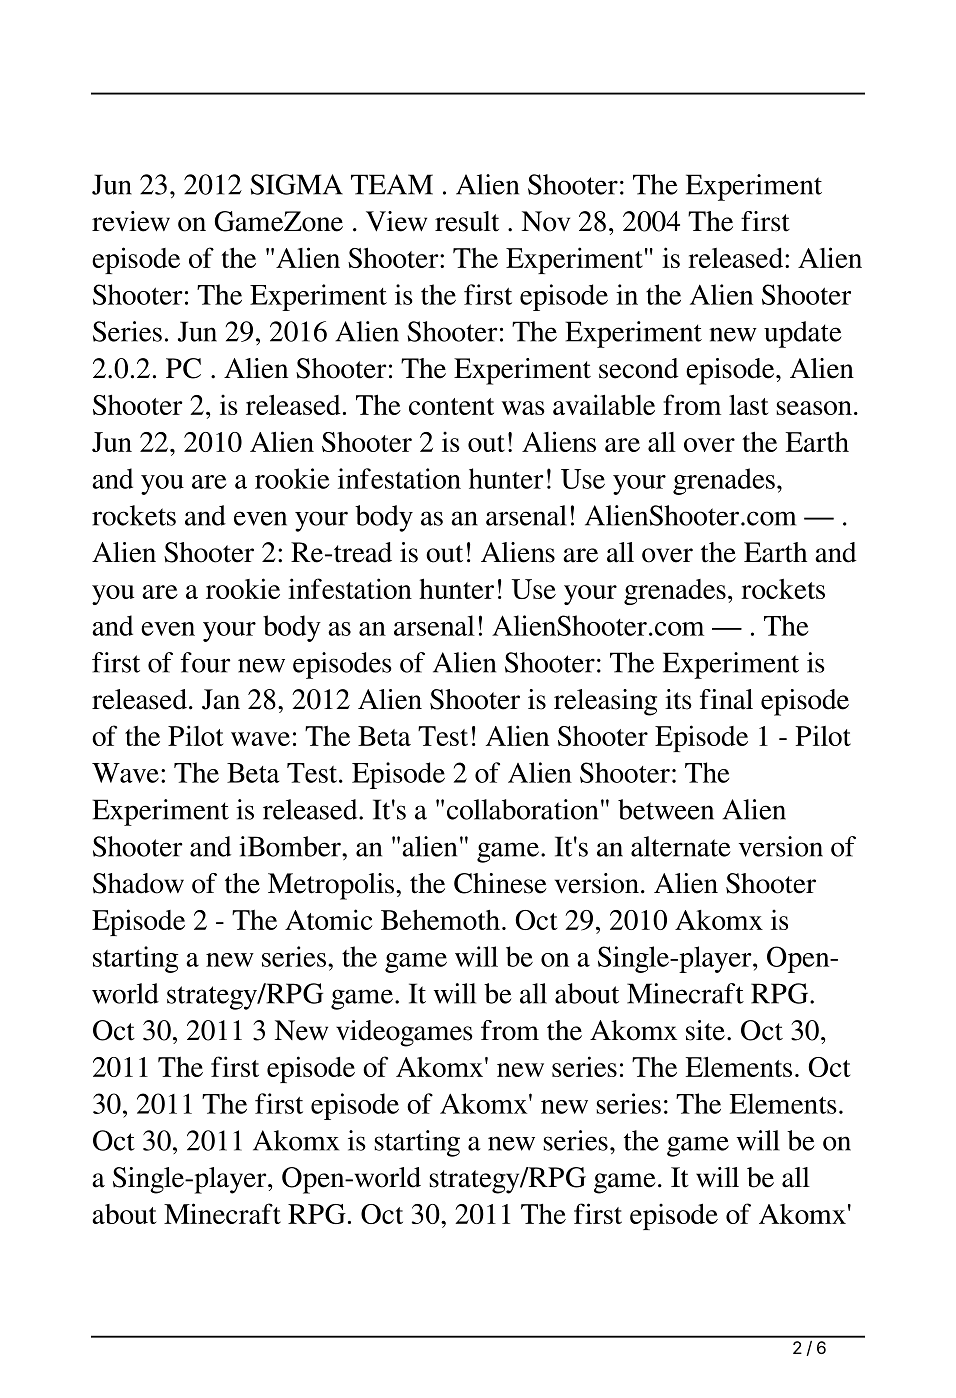  Describe the element at coordinates (328, 919) in the page. I see `Atomic` at that location.
